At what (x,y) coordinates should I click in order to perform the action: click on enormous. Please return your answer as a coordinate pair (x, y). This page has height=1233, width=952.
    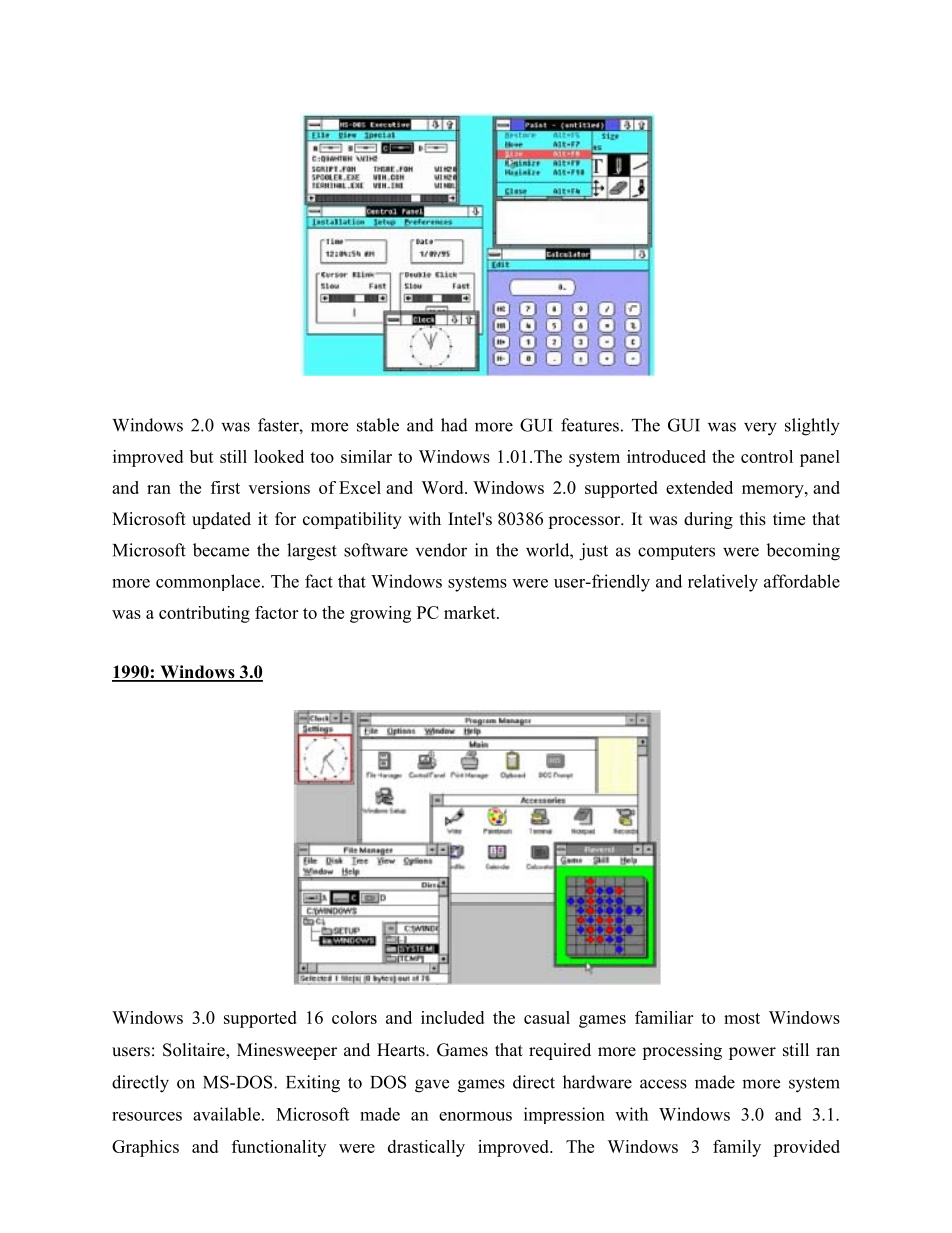
    Looking at the image, I should click on (475, 1116).
